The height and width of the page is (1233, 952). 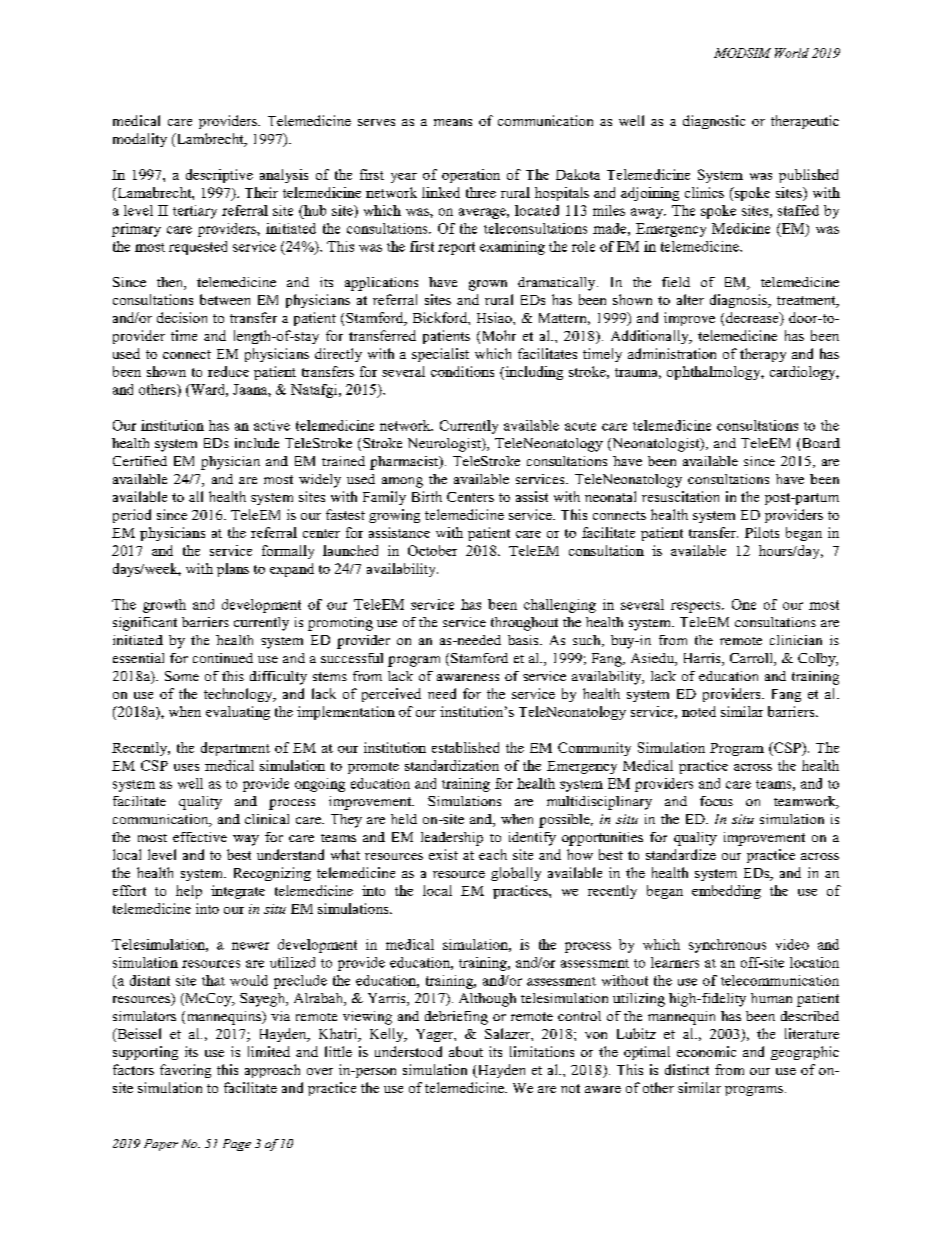 What do you see at coordinates (453, 122) in the page?
I see `means` at bounding box center [453, 122].
